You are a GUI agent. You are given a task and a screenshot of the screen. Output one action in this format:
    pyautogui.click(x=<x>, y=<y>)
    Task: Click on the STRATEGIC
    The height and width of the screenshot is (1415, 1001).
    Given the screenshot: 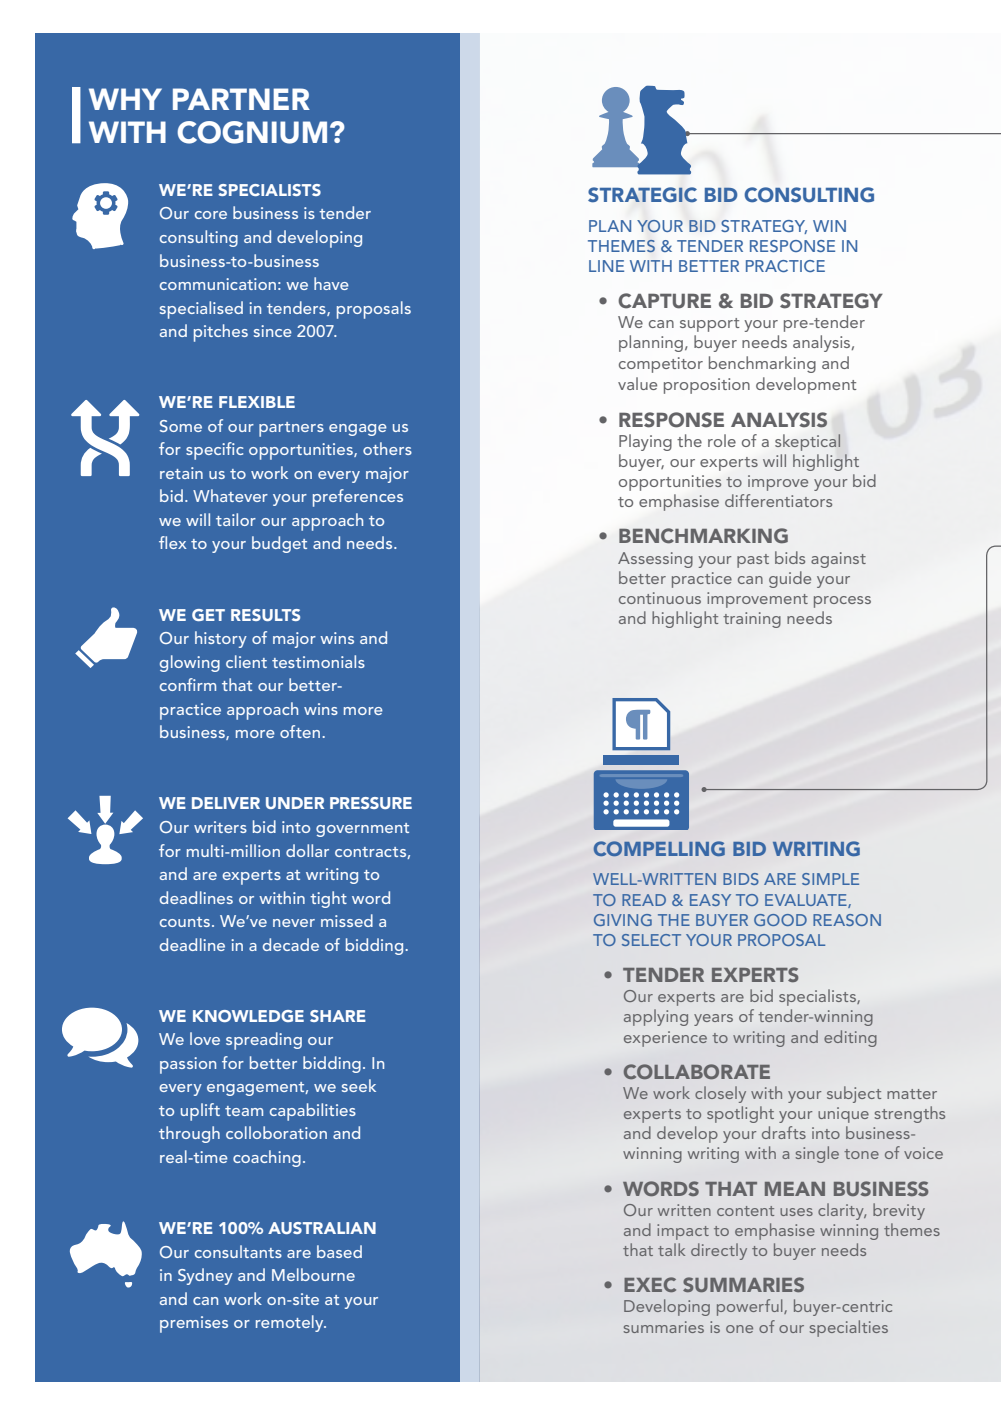 What is the action you would take?
    pyautogui.click(x=642, y=195)
